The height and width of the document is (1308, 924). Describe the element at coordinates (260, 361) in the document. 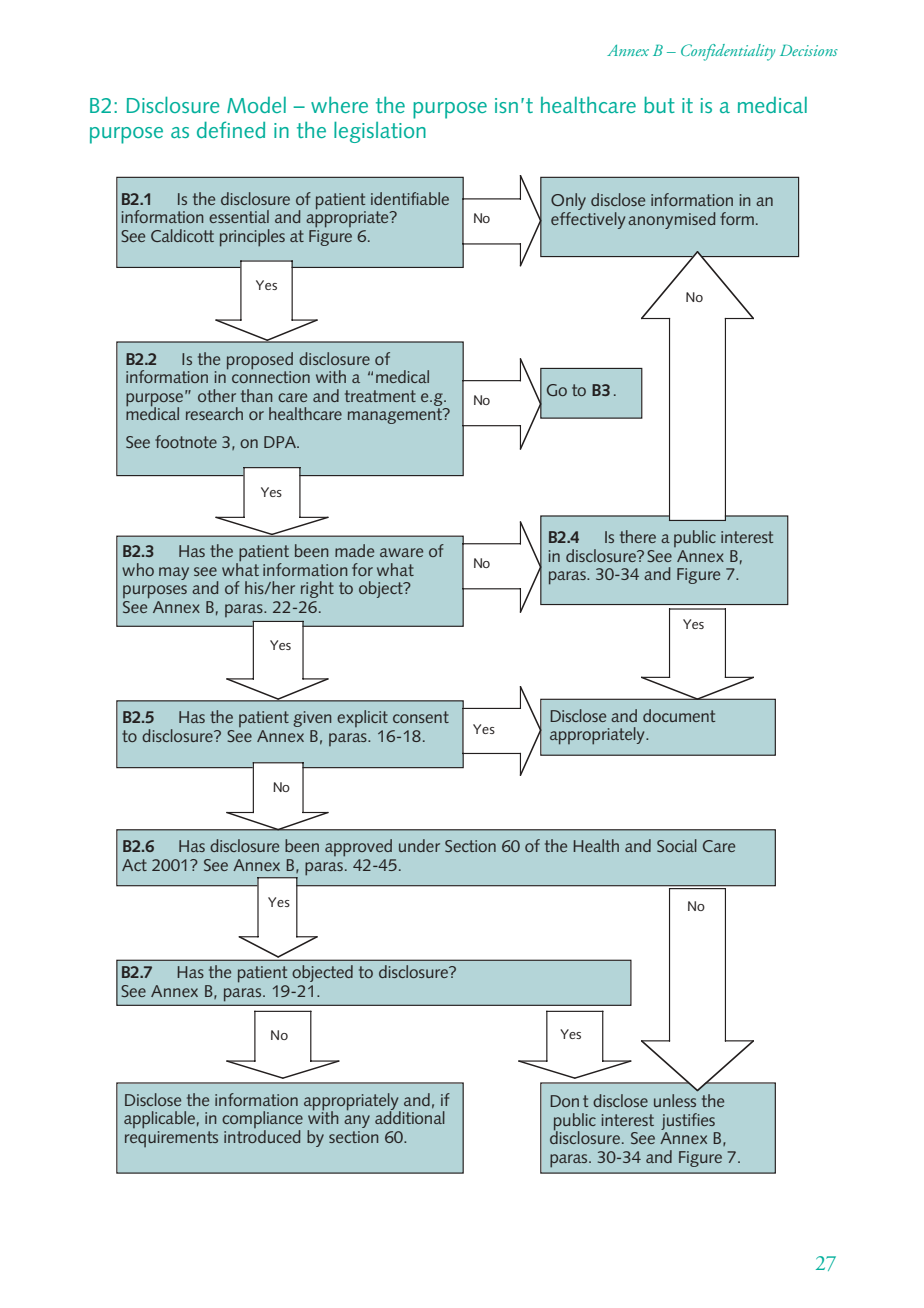

I see `proposed` at that location.
